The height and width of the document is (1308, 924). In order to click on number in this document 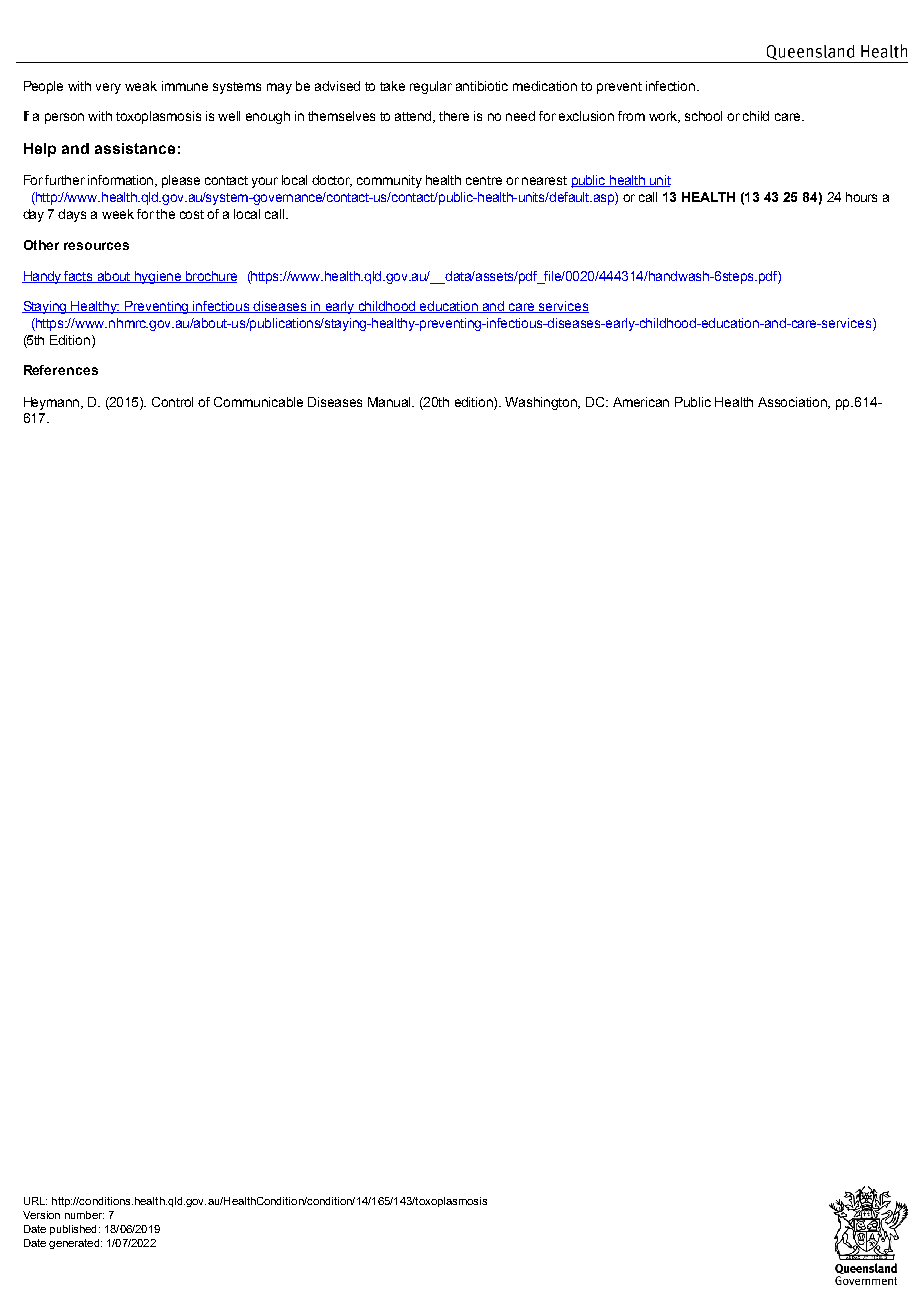, I will do `click(84, 1215)`.
